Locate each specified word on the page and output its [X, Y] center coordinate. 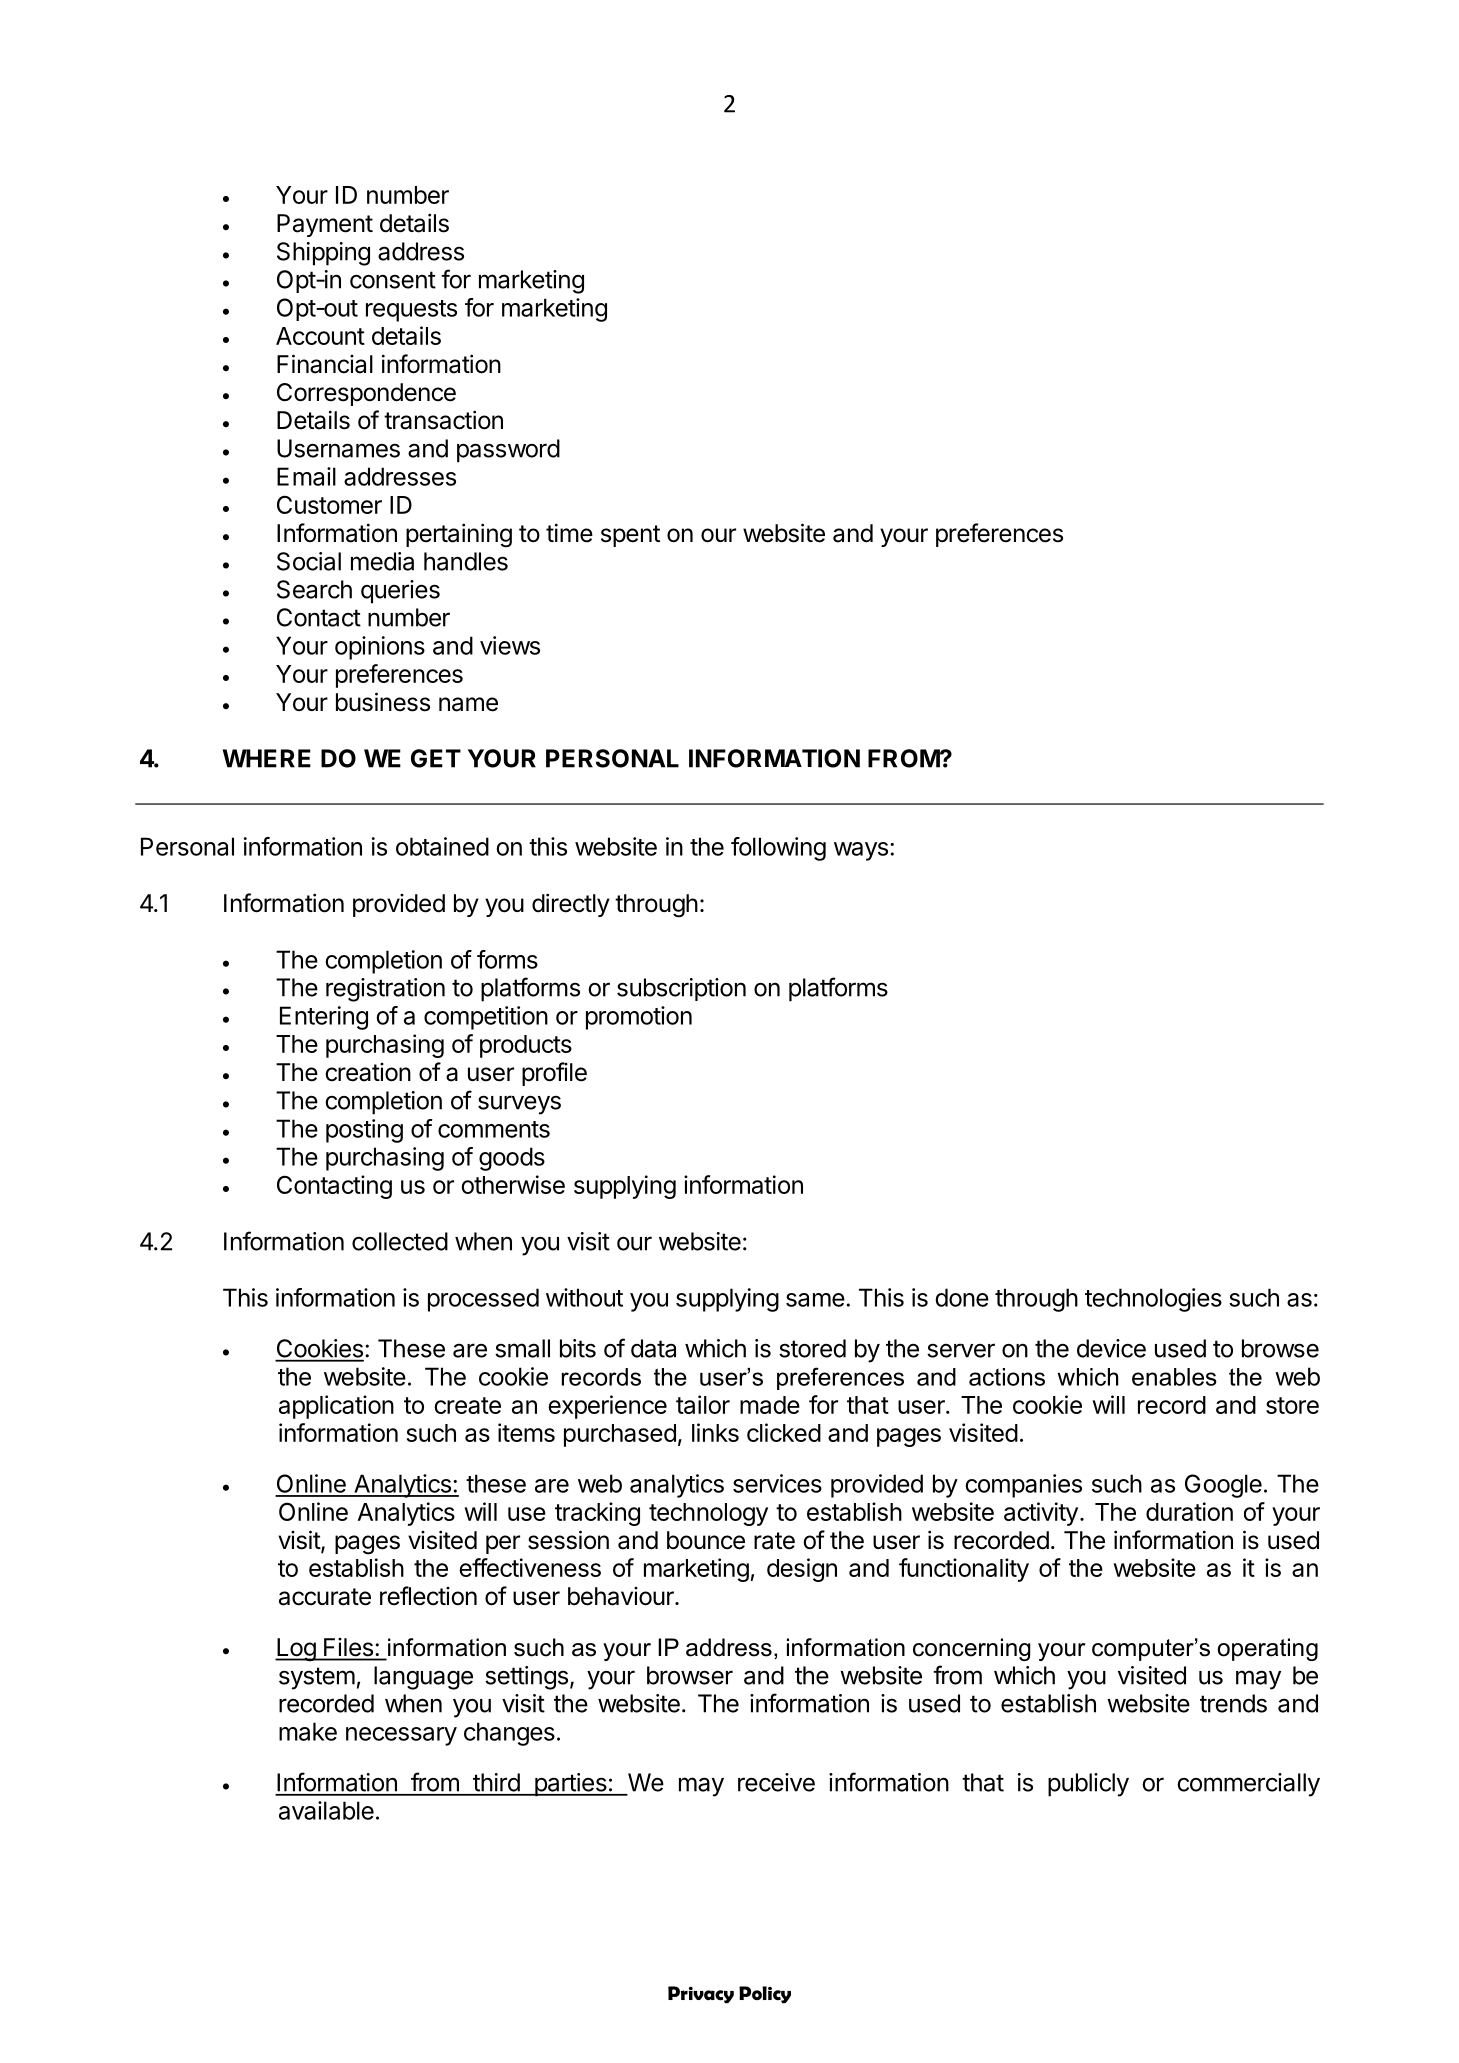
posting [364, 1131]
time [569, 533]
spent [630, 536]
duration [1189, 1511]
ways [861, 851]
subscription [681, 989]
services [777, 1483]
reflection [428, 1596]
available [326, 1810]
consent [393, 280]
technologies [1153, 1300]
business [383, 702]
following [778, 849]
